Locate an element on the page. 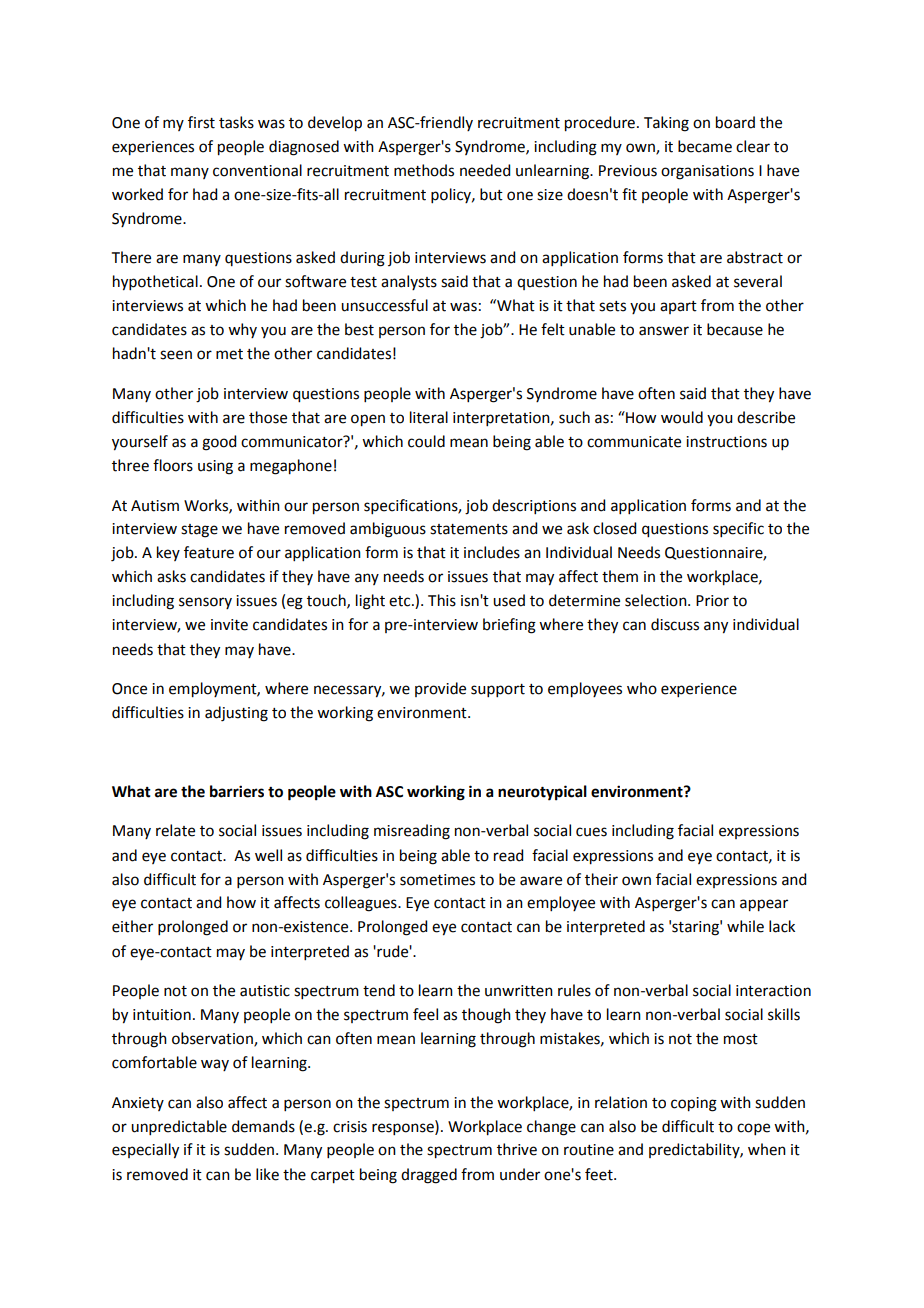 Image resolution: width=924 pixels, height=1308 pixels. sometimes is located at coordinates (437, 880).
